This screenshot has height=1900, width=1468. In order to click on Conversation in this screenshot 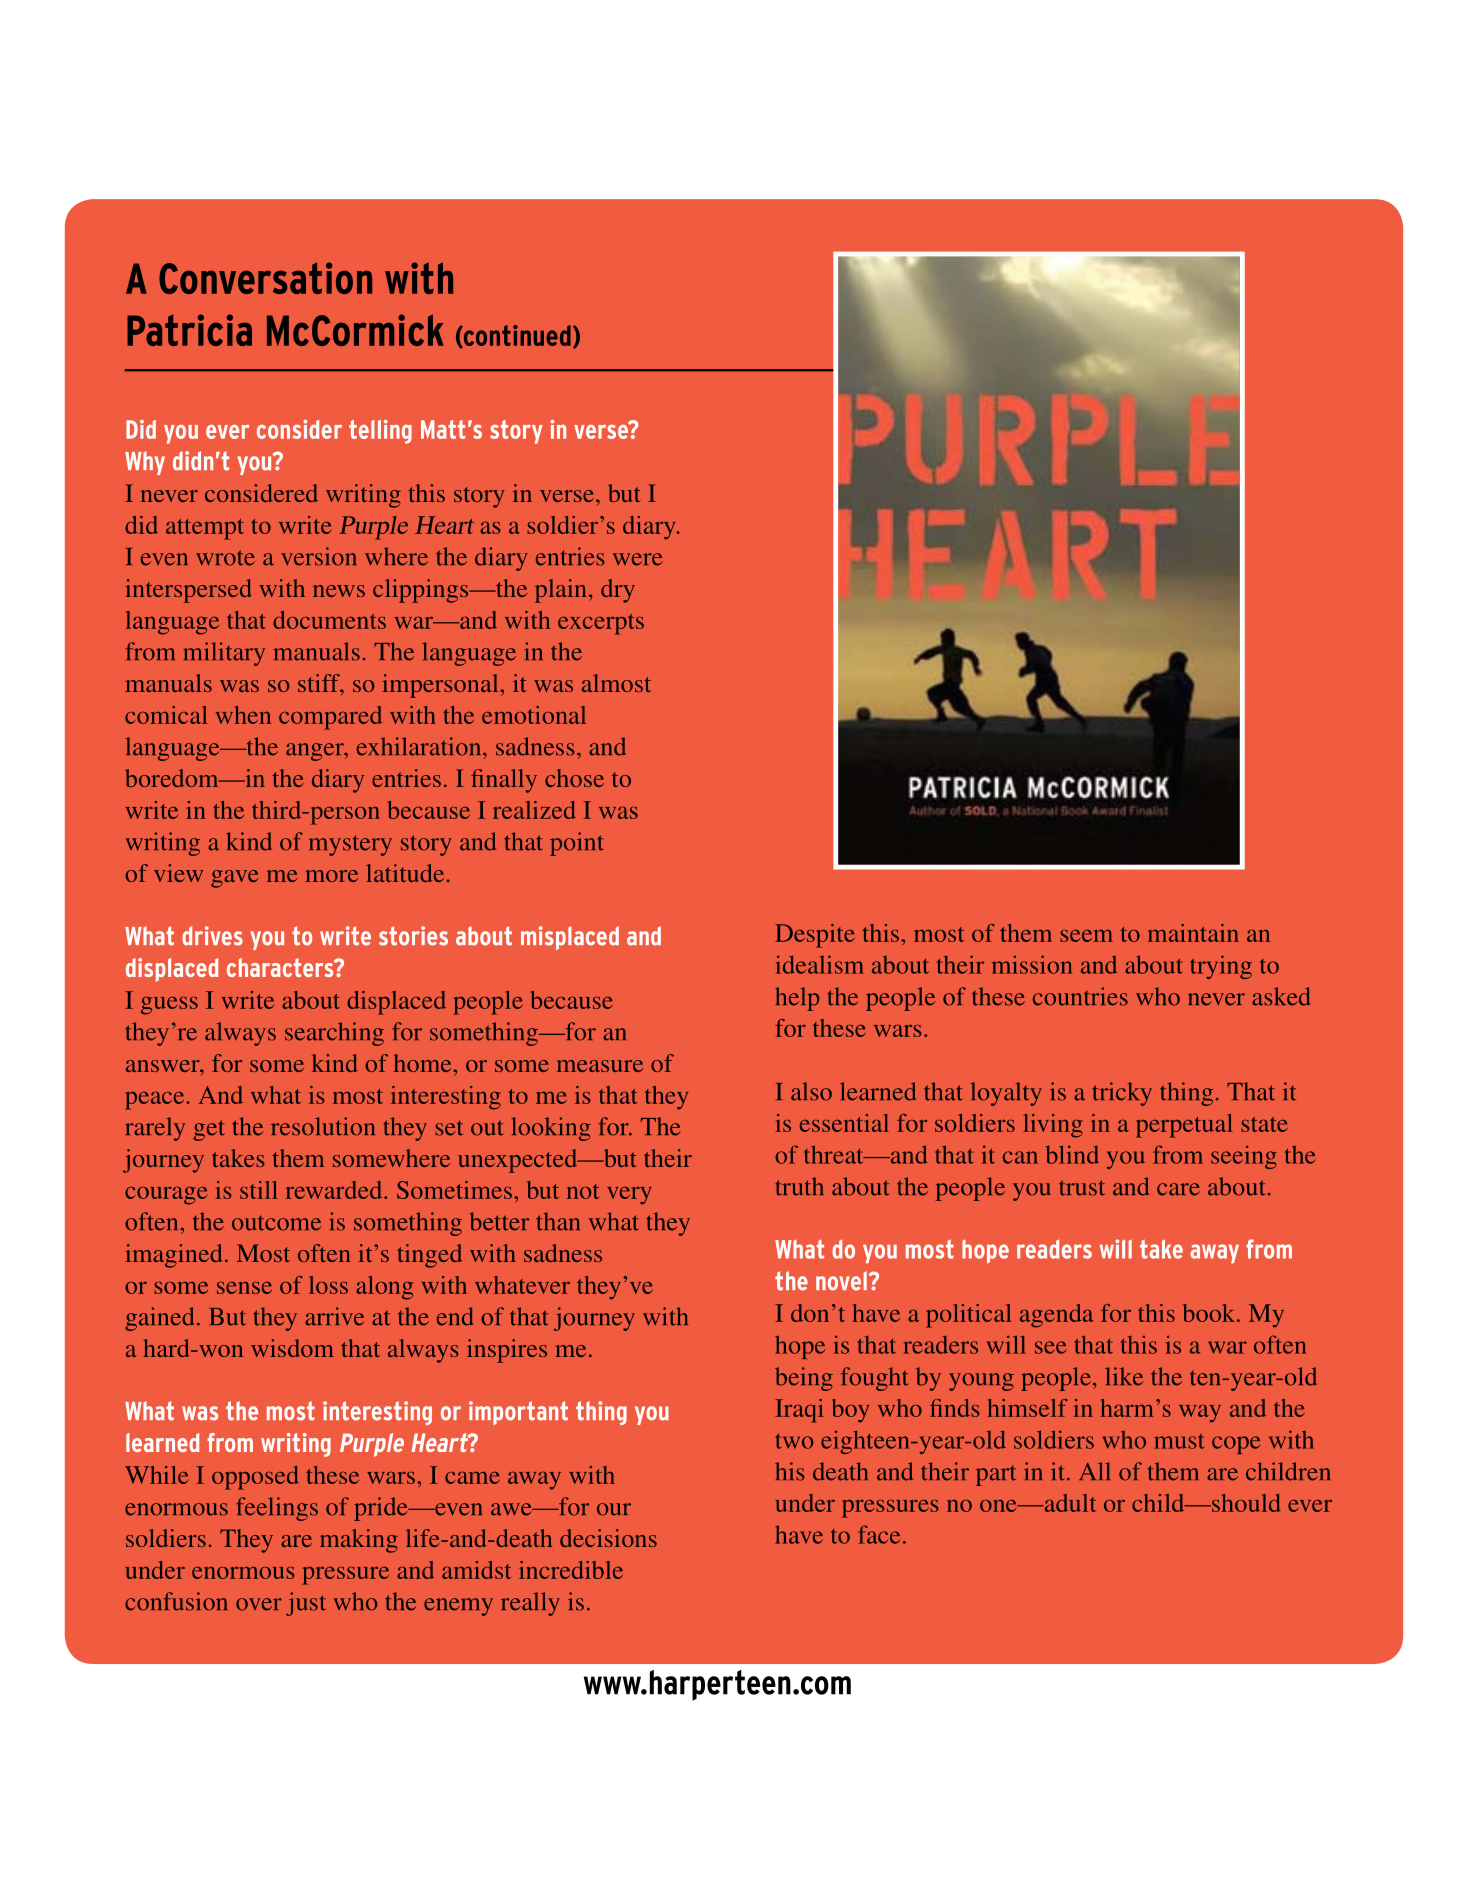, I will do `click(265, 278)`.
